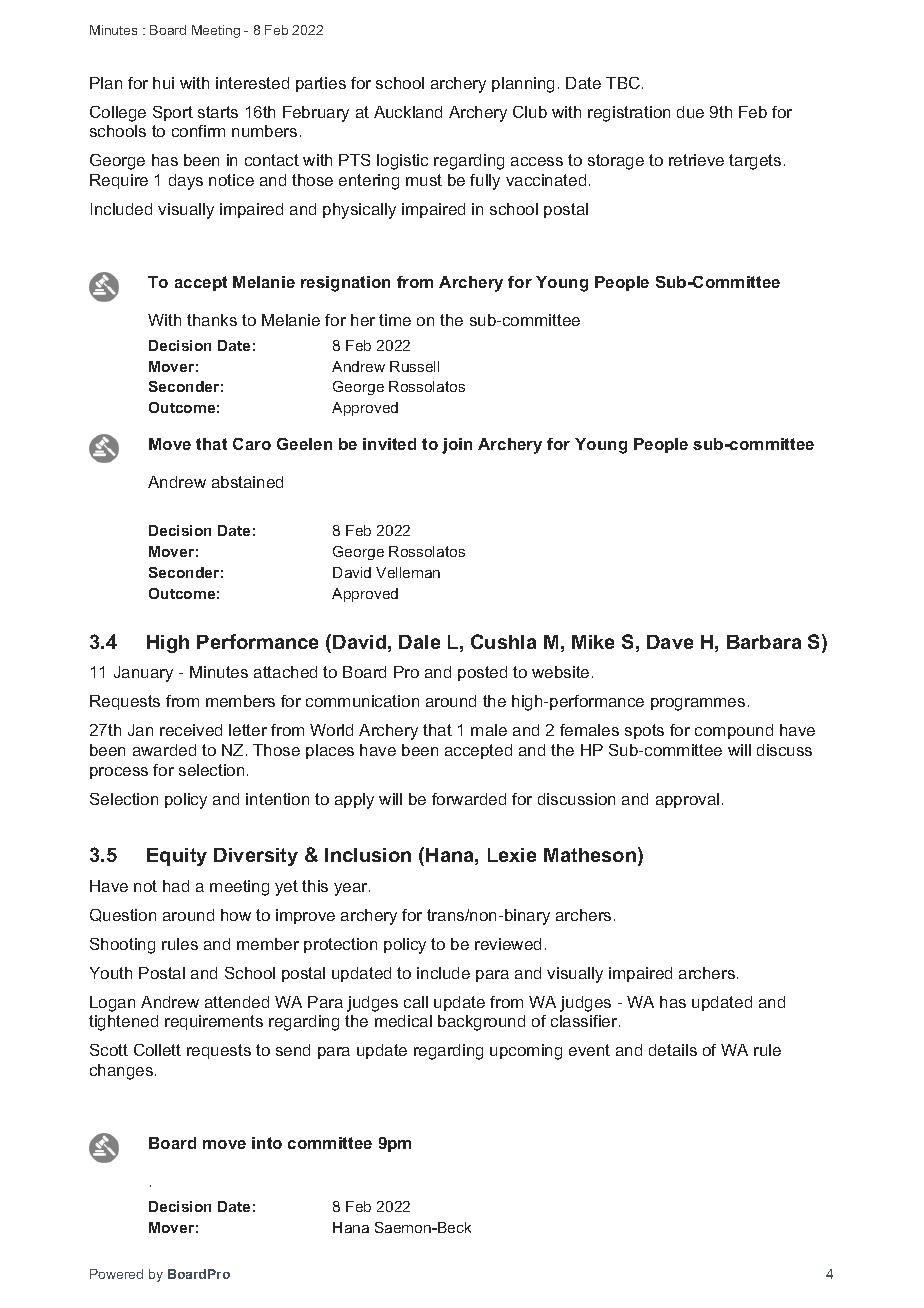  What do you see at coordinates (116, 1274) in the page?
I see `Powered` at bounding box center [116, 1274].
